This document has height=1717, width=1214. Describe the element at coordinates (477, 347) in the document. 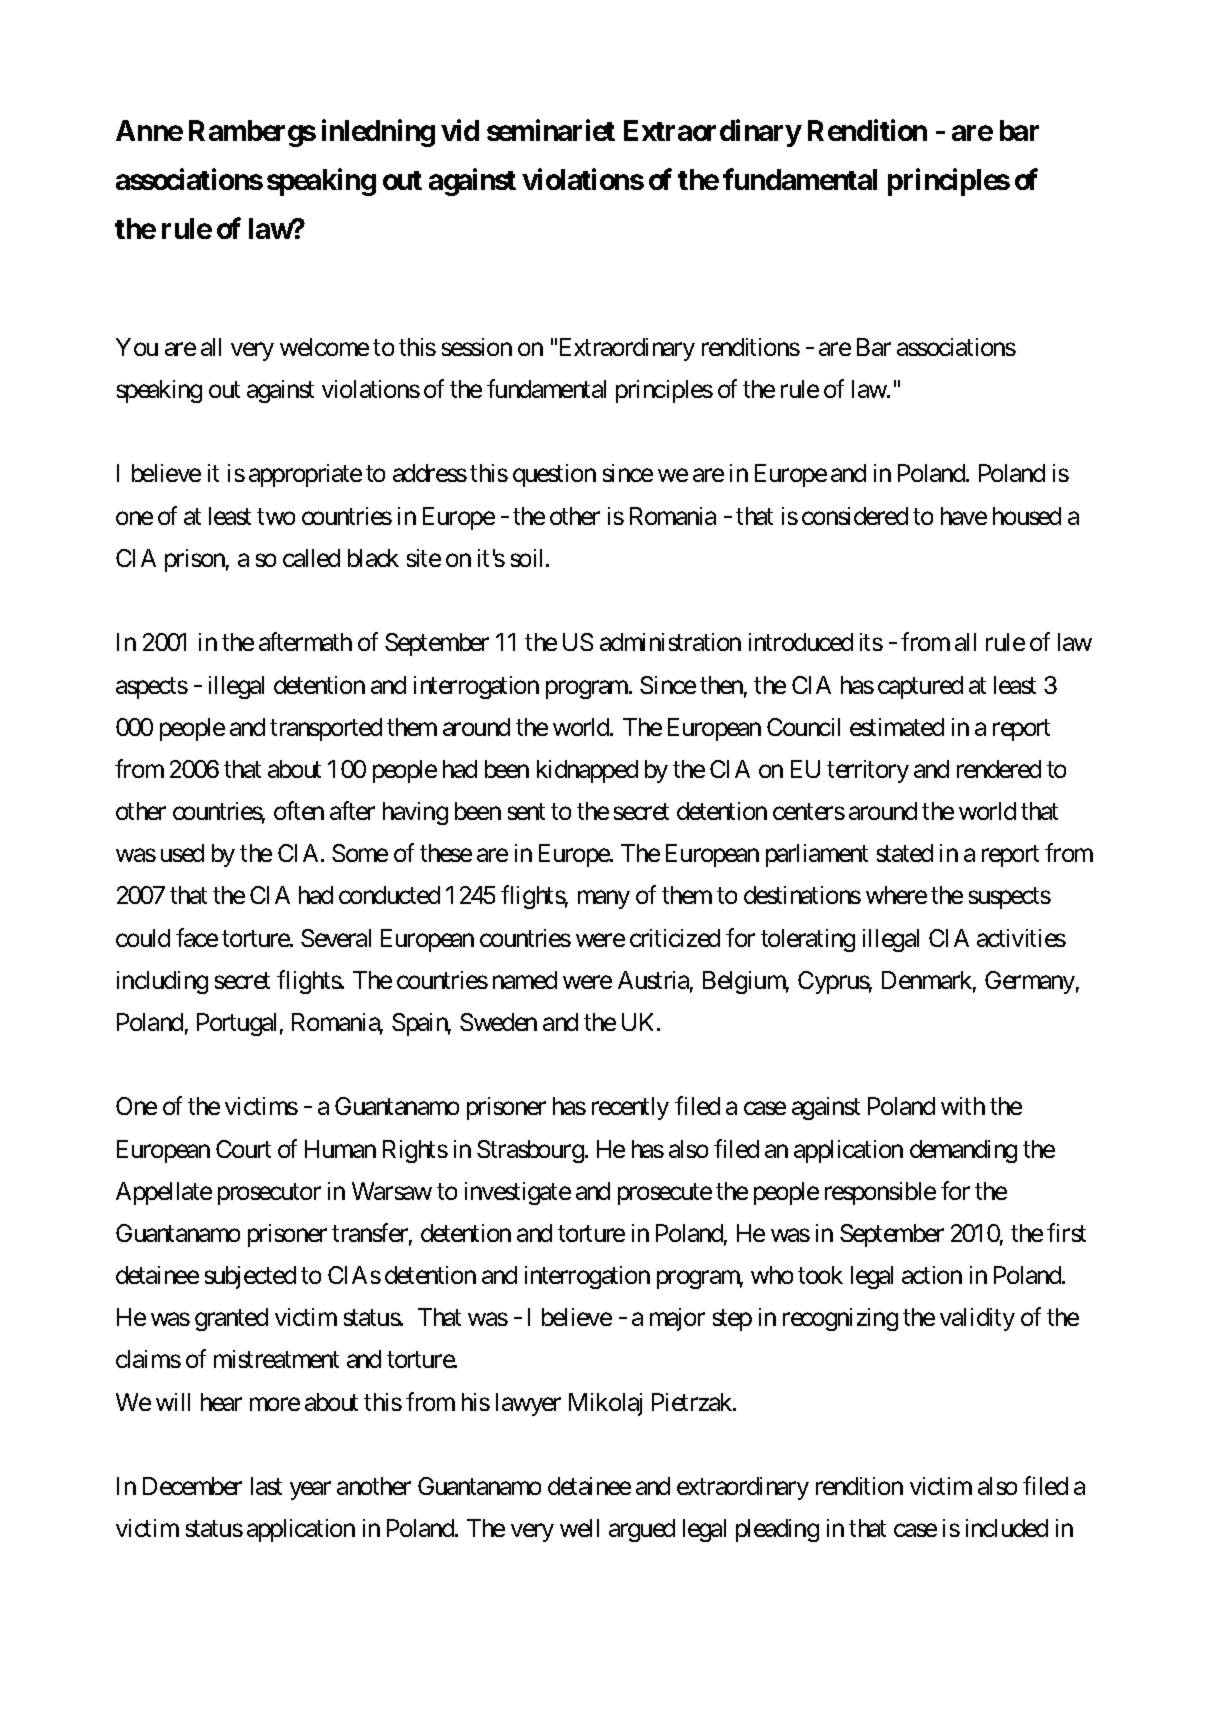

I see `session` at that location.
